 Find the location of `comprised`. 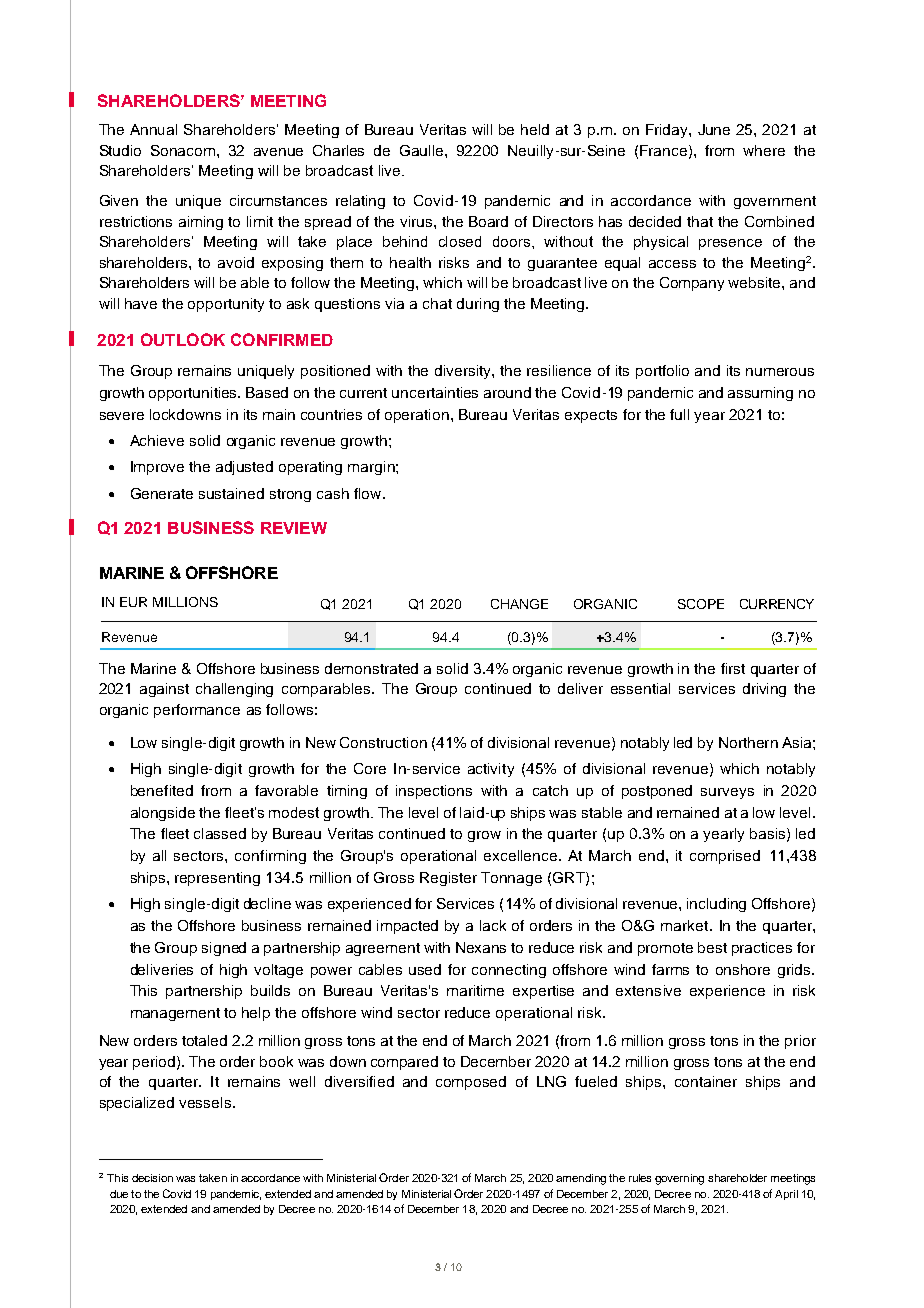

comprised is located at coordinates (725, 857).
